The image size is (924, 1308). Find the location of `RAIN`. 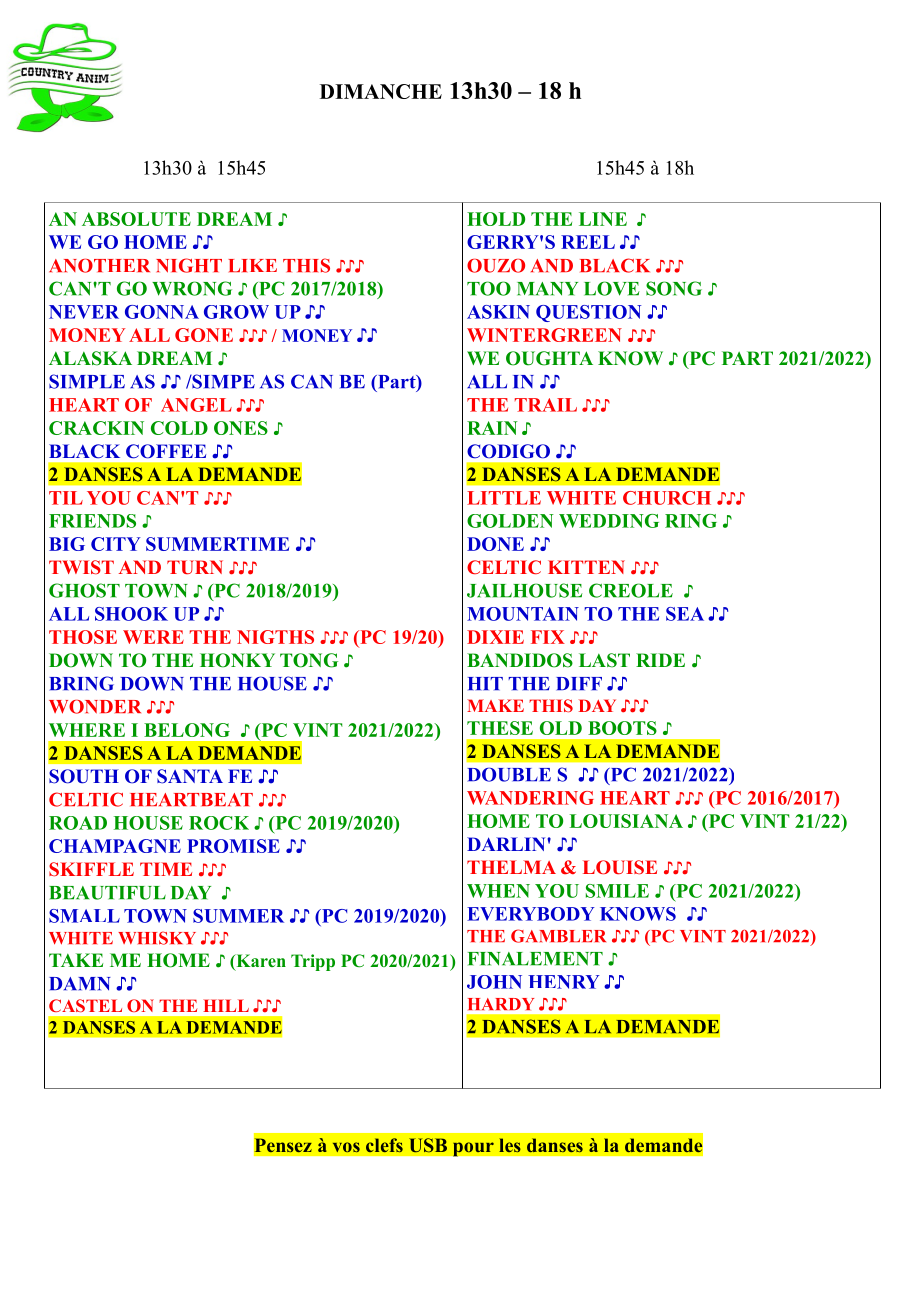

RAIN is located at coordinates (492, 428).
